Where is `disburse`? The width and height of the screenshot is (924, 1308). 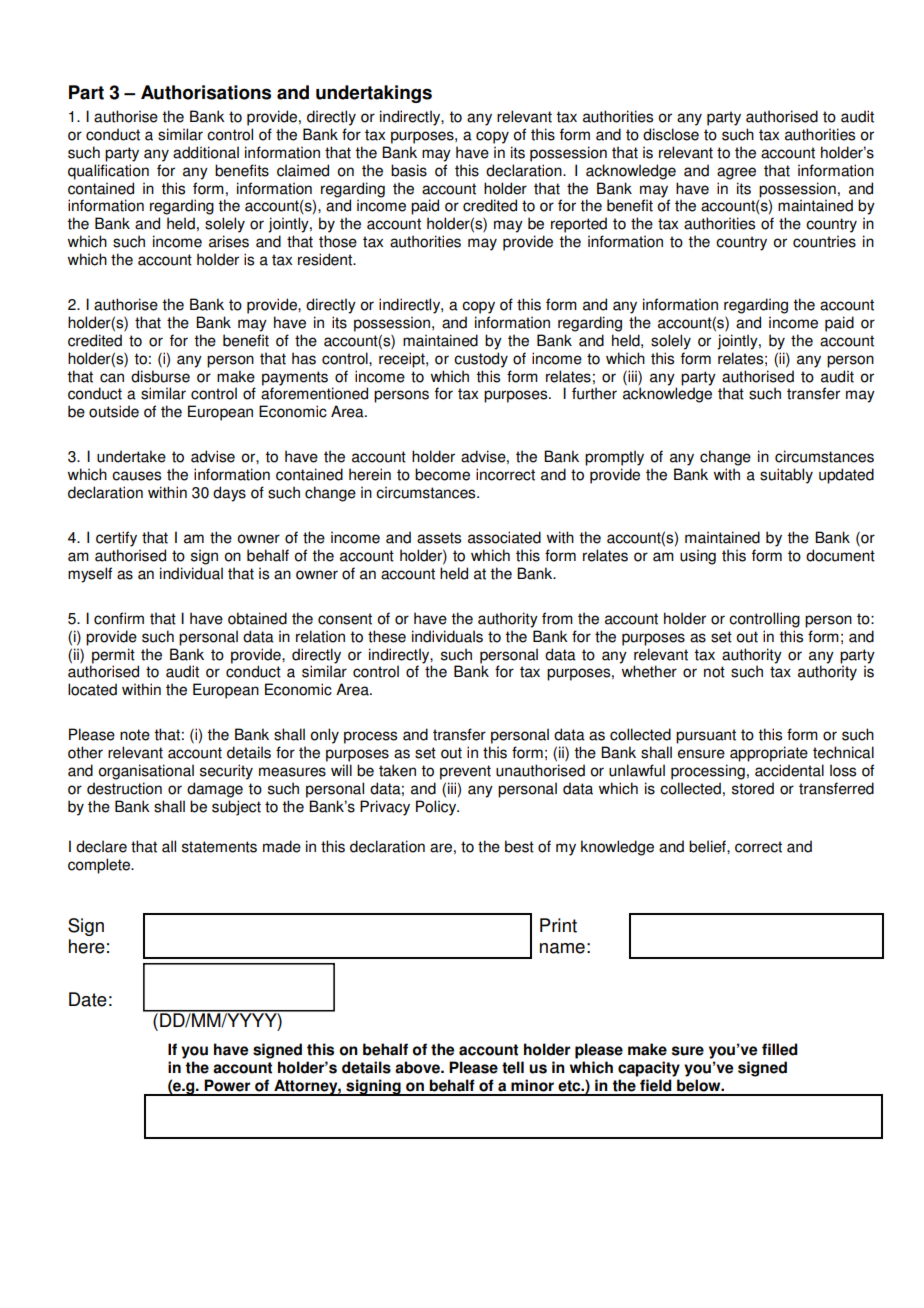
disburse is located at coordinates (160, 376).
